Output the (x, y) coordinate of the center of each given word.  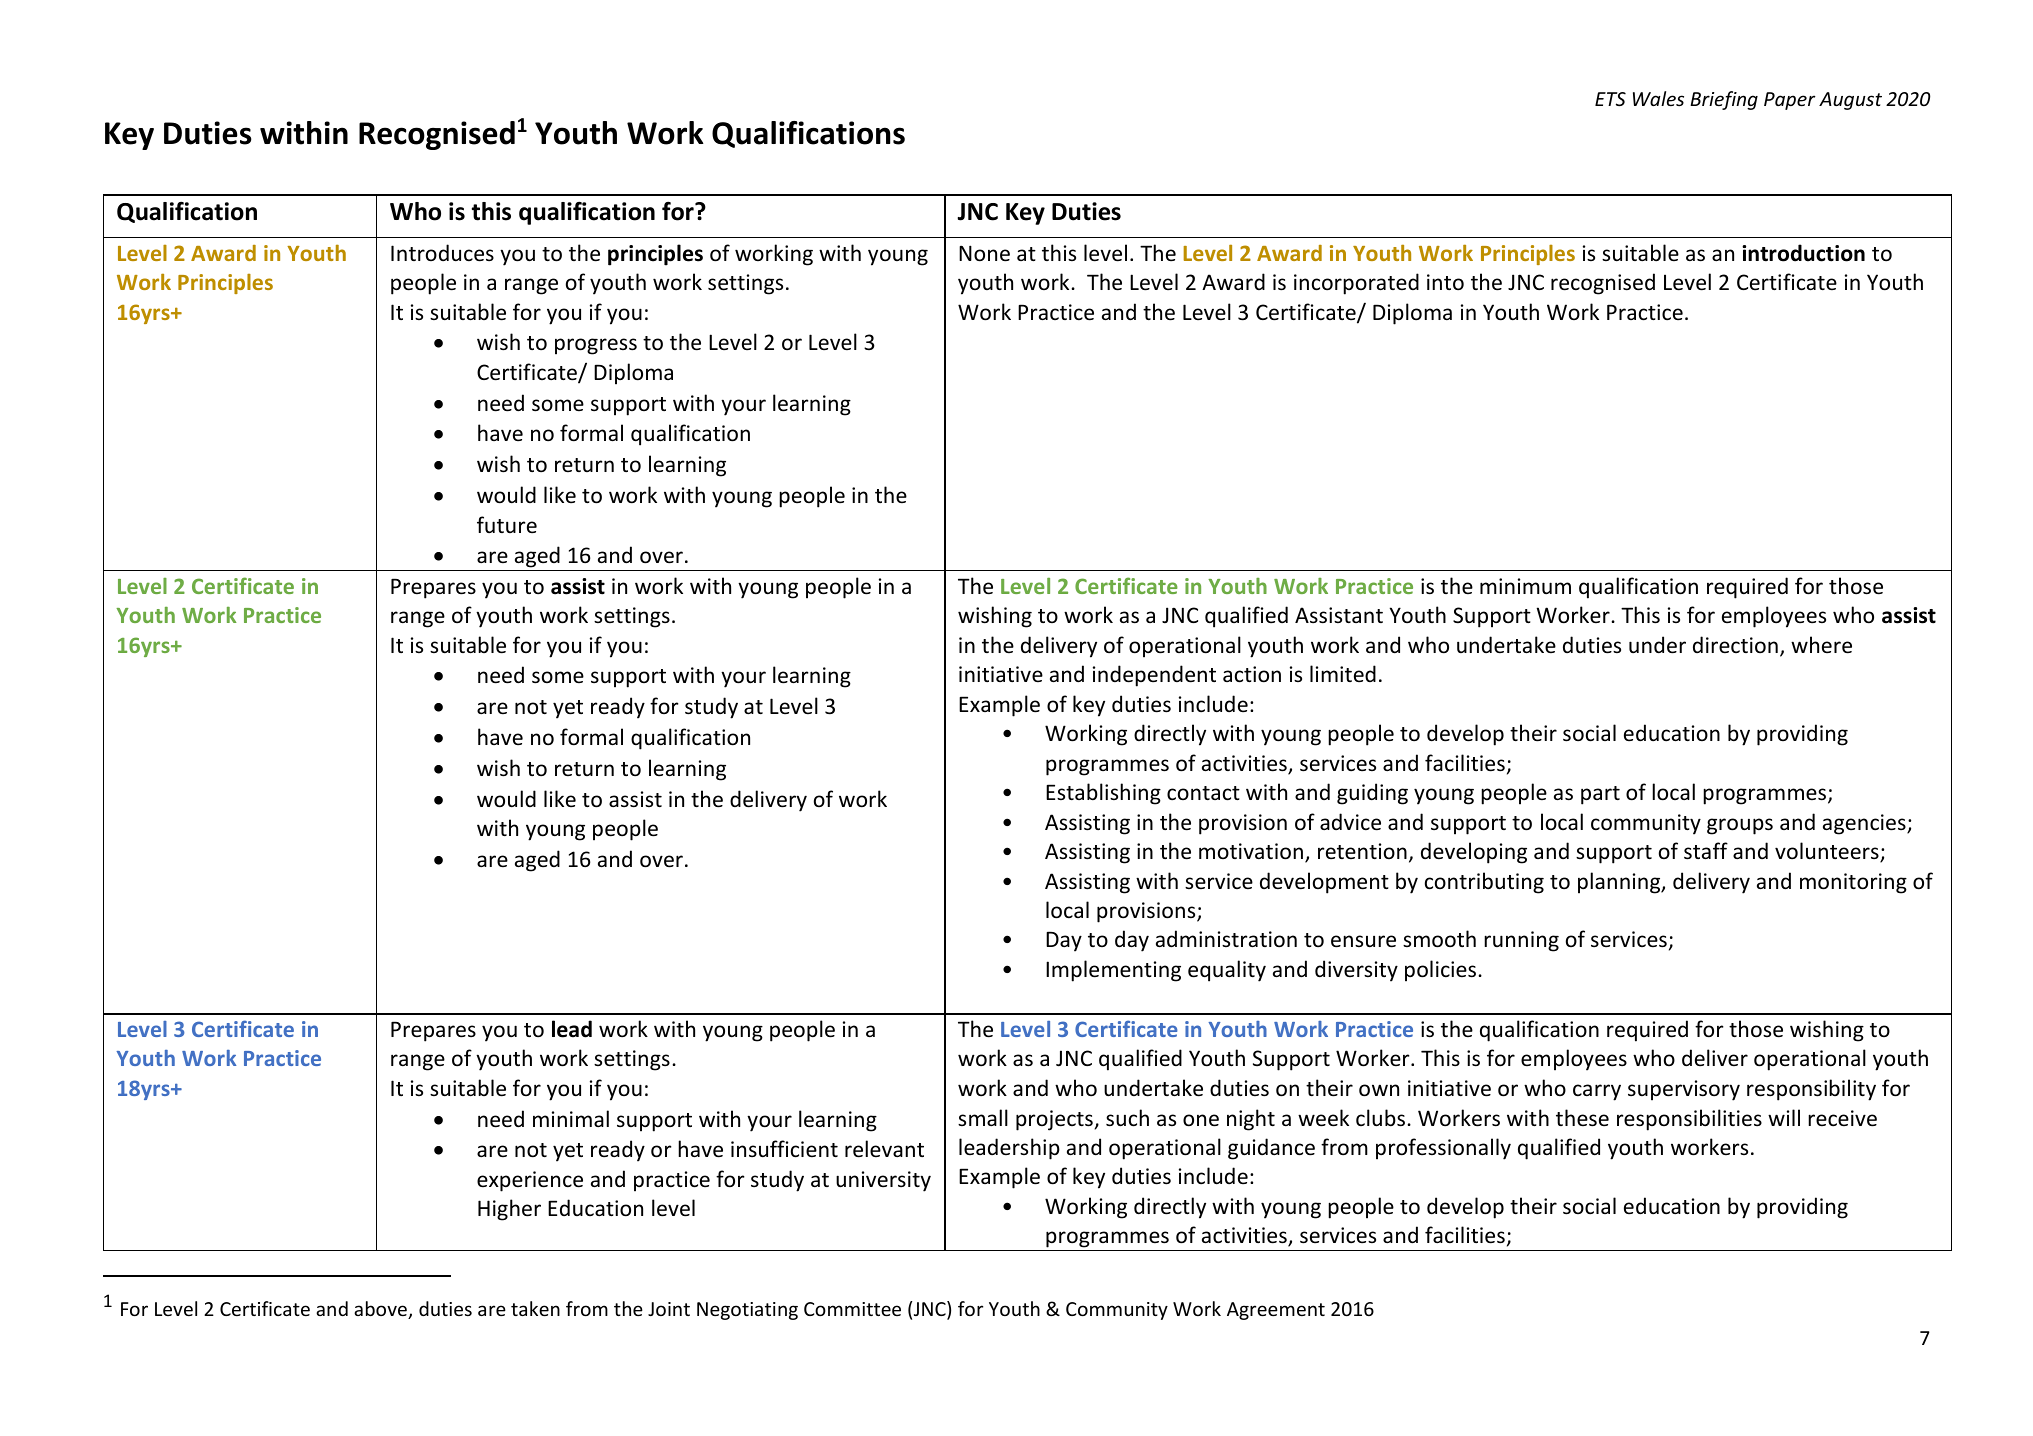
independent (1154, 676)
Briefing (1724, 100)
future (507, 524)
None (984, 253)
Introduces (442, 253)
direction (1735, 645)
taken (535, 1308)
